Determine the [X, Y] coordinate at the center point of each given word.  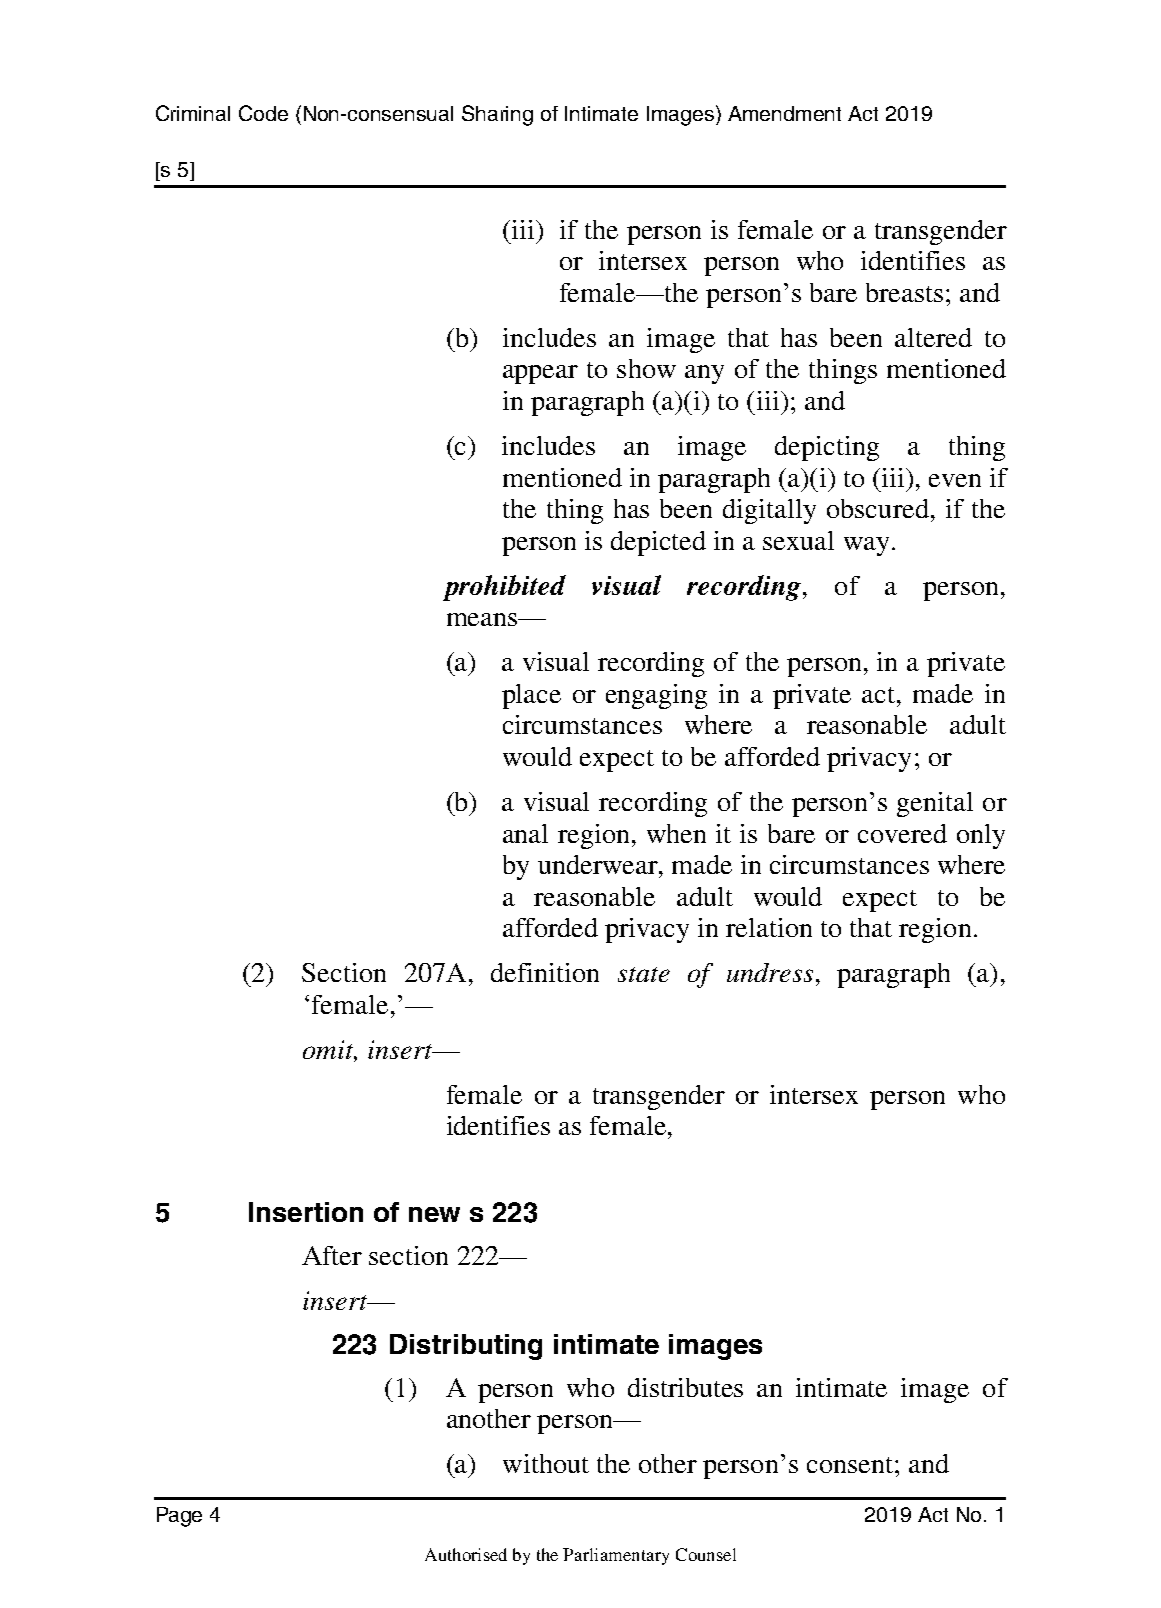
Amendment [784, 113]
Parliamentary [616, 1556]
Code [263, 113]
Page [179, 1517]
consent [851, 1465]
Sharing [497, 115]
